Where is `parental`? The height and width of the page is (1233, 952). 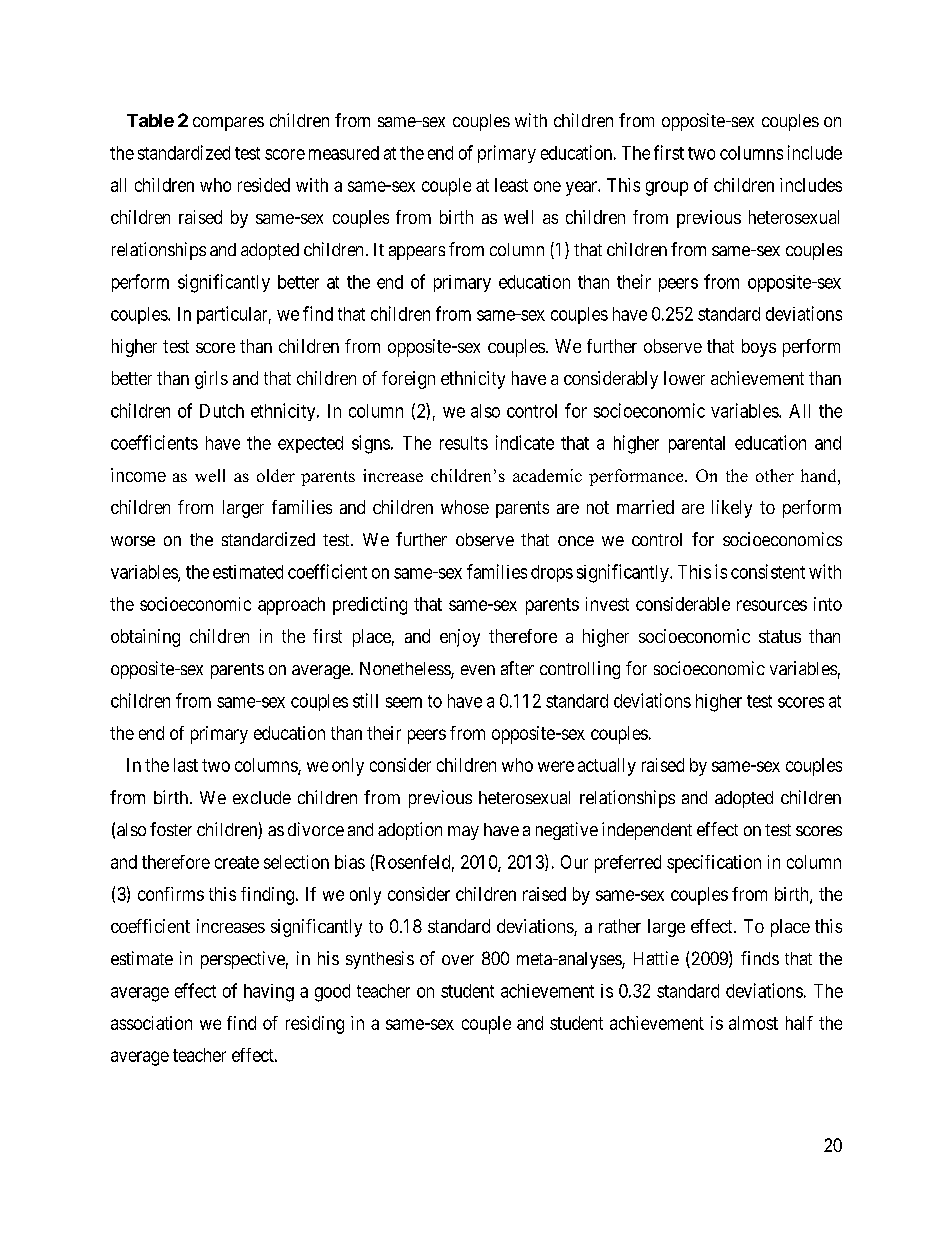 parental is located at coordinates (697, 444).
